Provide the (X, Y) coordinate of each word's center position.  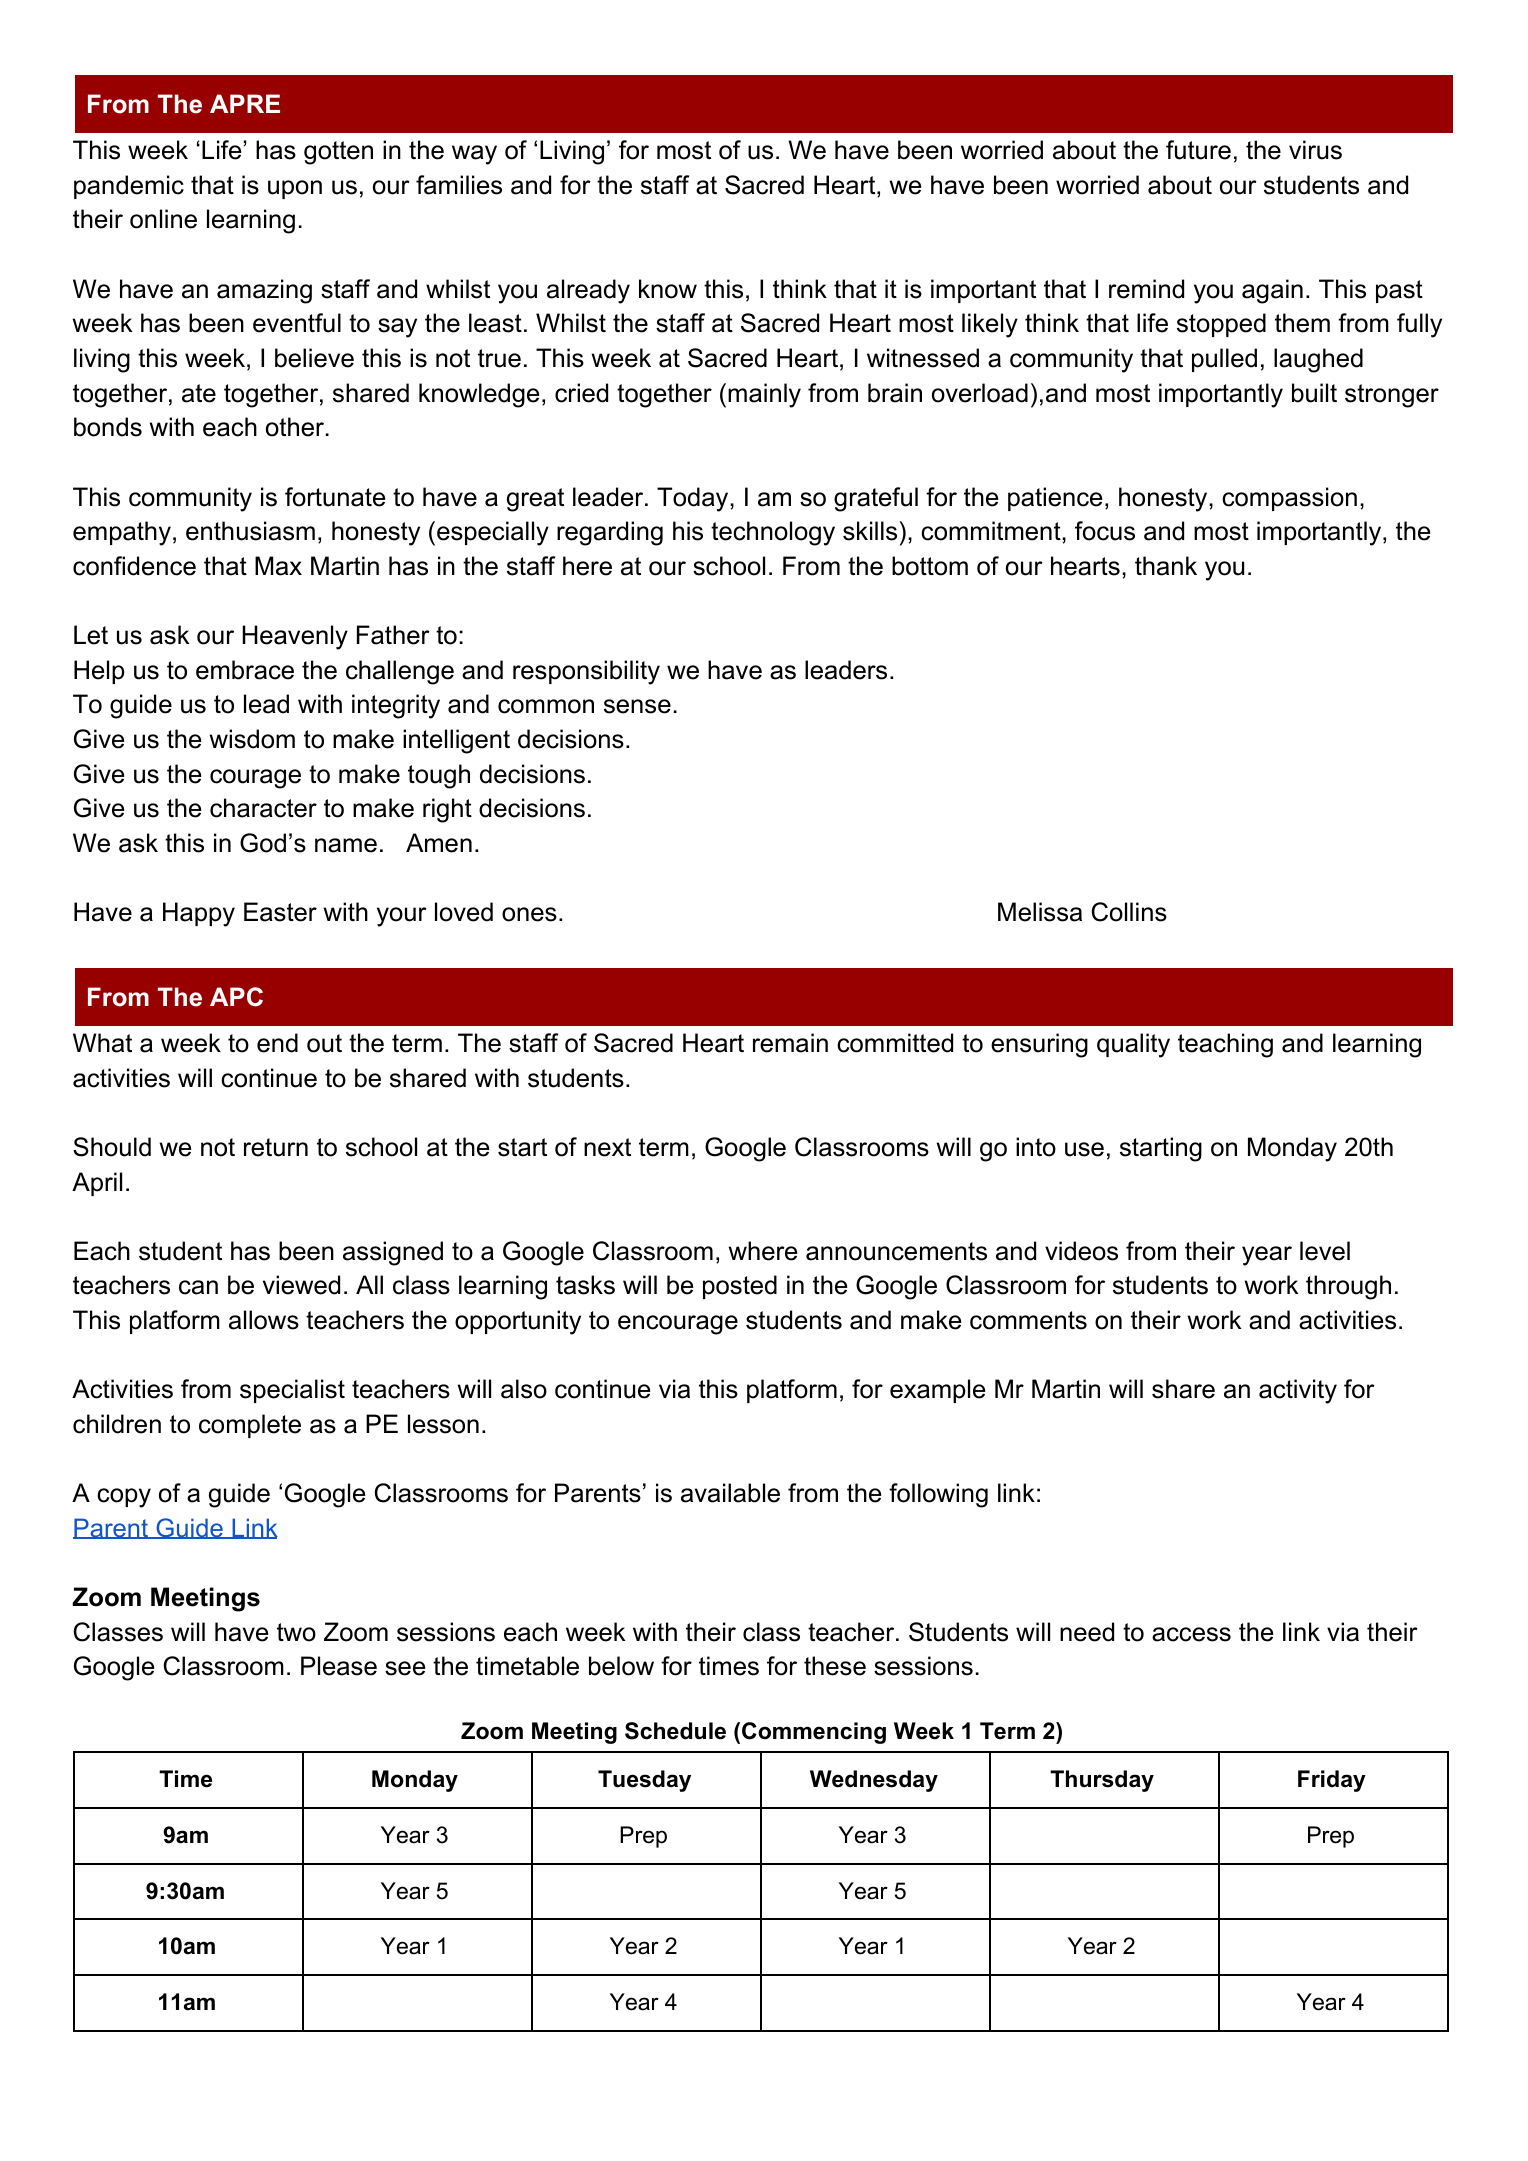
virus (1315, 150)
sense (637, 706)
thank (1166, 566)
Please (339, 1666)
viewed (301, 1285)
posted (740, 1287)
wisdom (252, 739)
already (588, 291)
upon (295, 189)
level (1325, 1251)
